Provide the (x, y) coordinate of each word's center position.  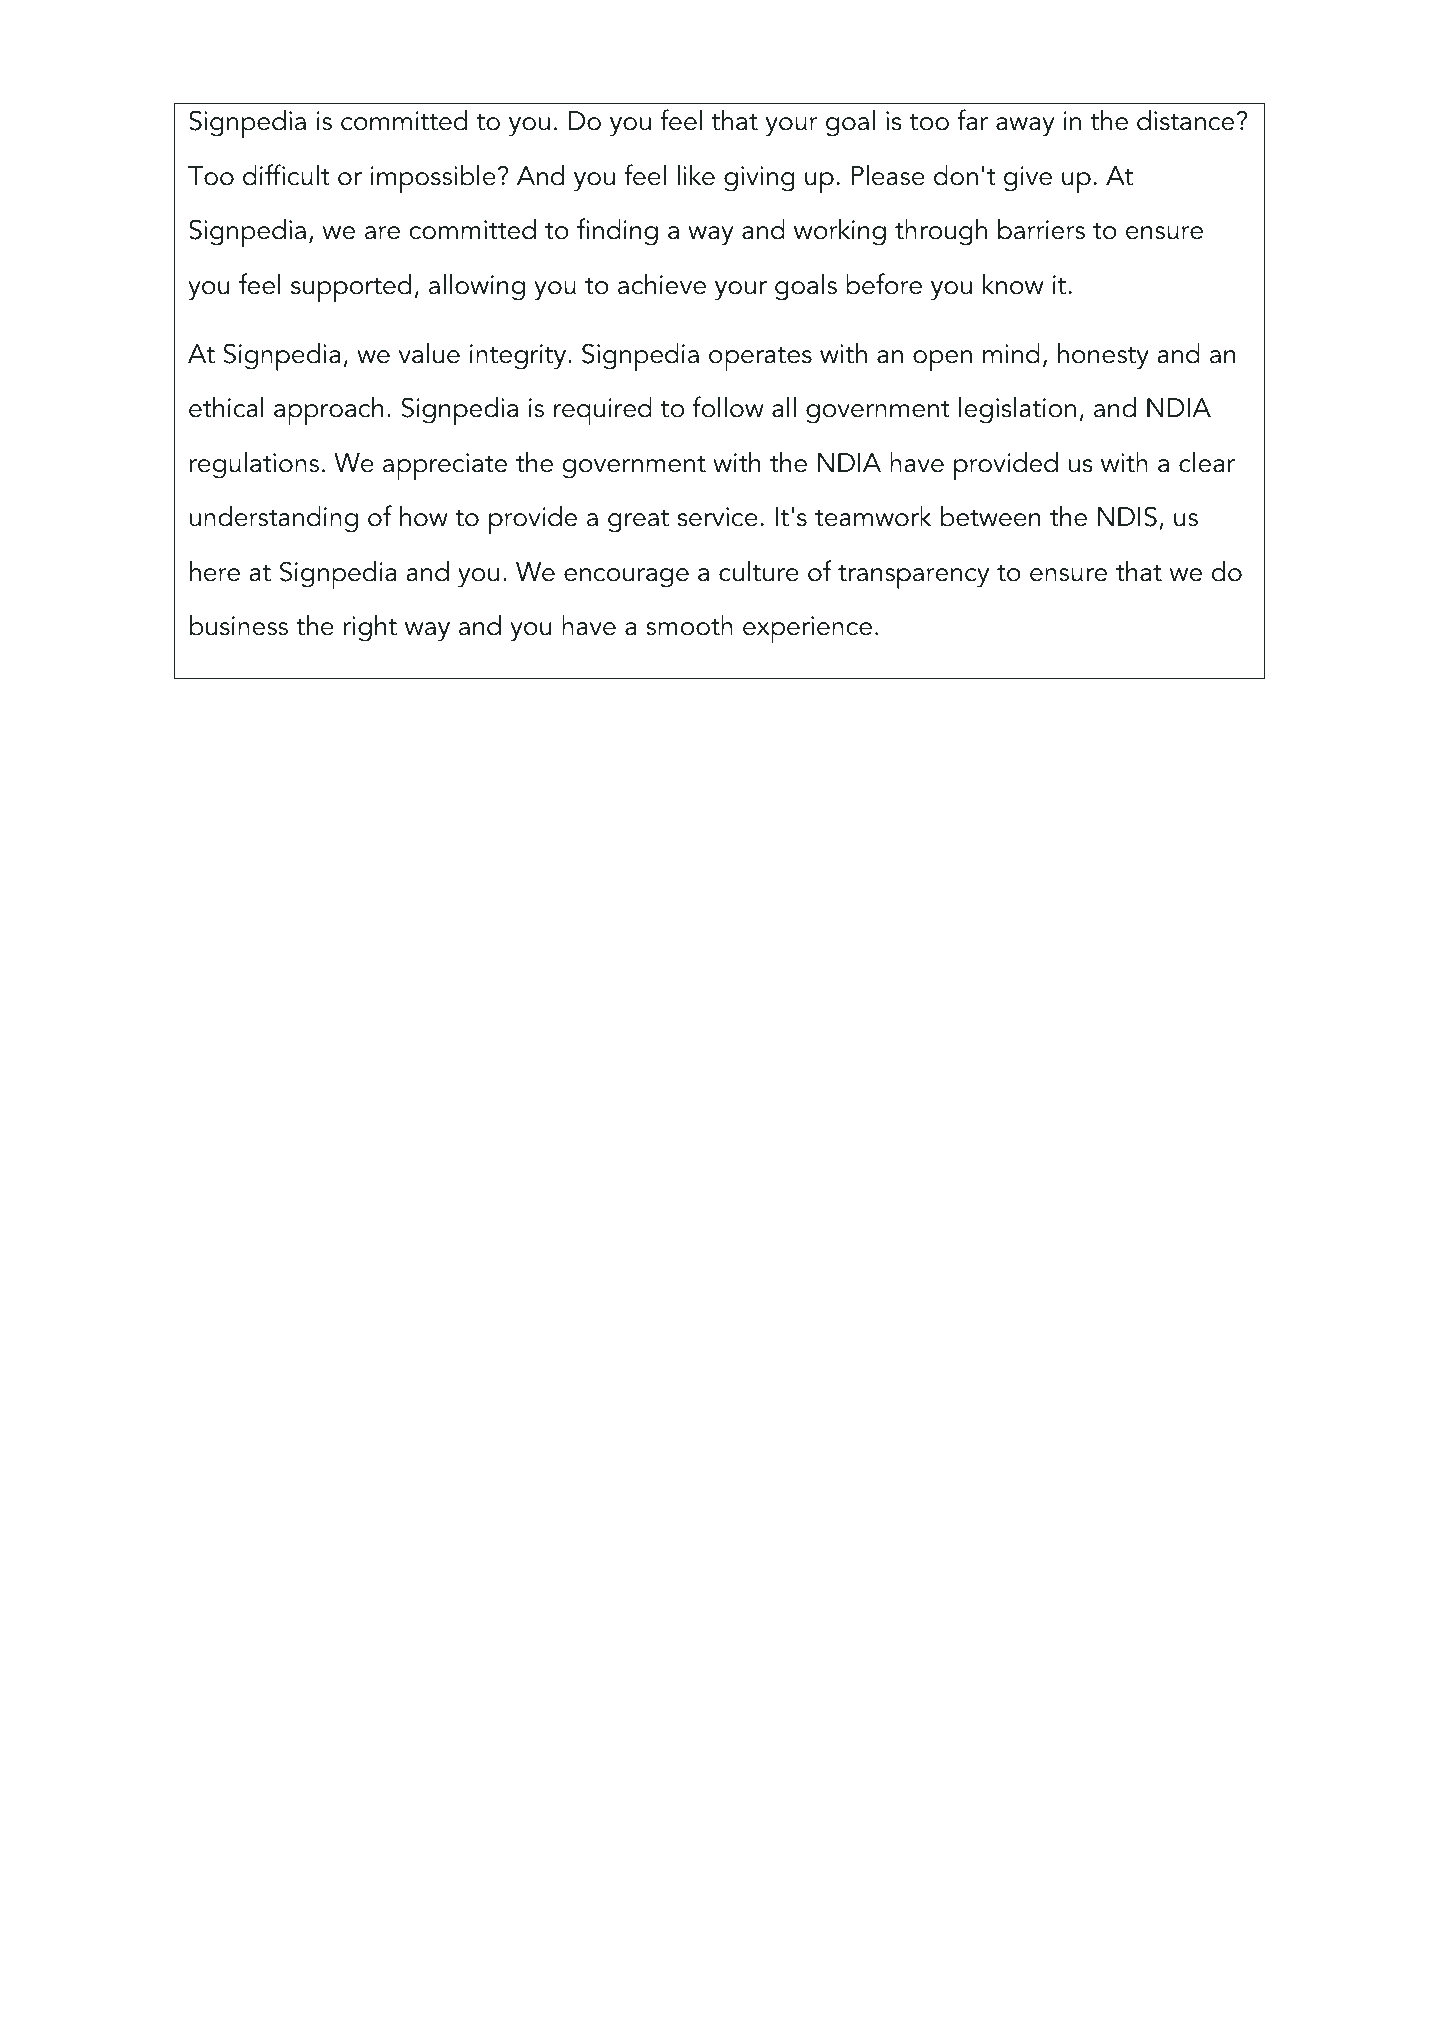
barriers (1041, 229)
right (370, 628)
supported (351, 288)
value (429, 353)
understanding (274, 519)
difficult (286, 175)
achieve (662, 284)
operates (760, 359)
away (1025, 127)
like (696, 175)
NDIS (1127, 516)
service (718, 517)
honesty (1103, 356)
